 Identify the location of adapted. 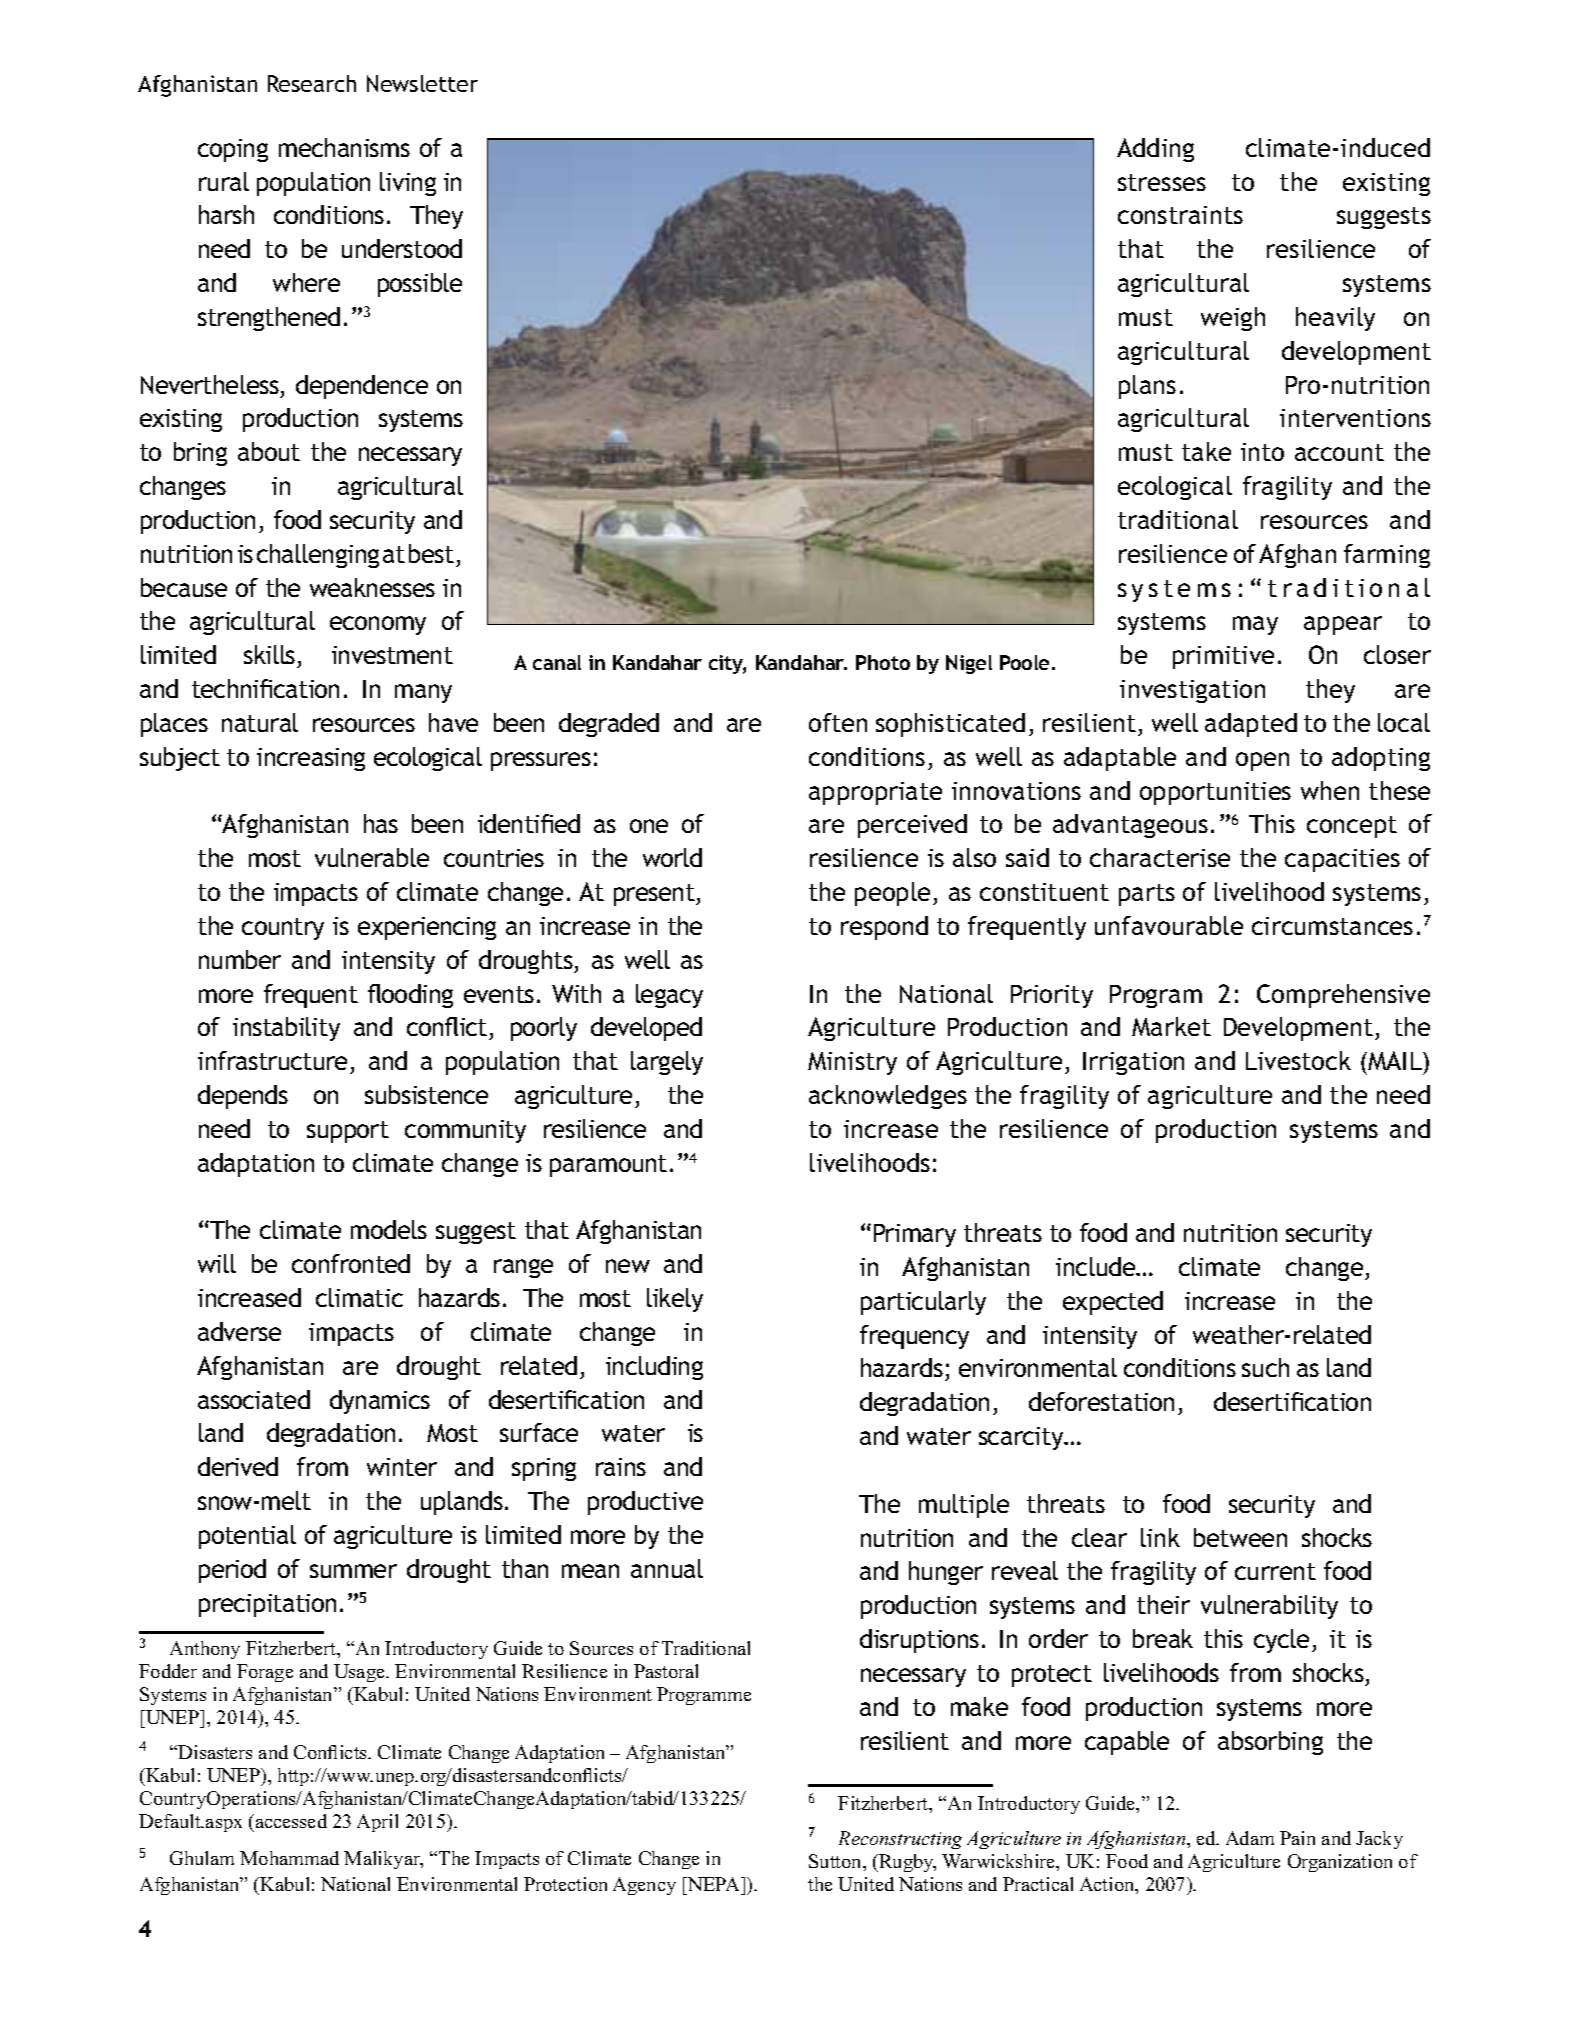
(1251, 725).
